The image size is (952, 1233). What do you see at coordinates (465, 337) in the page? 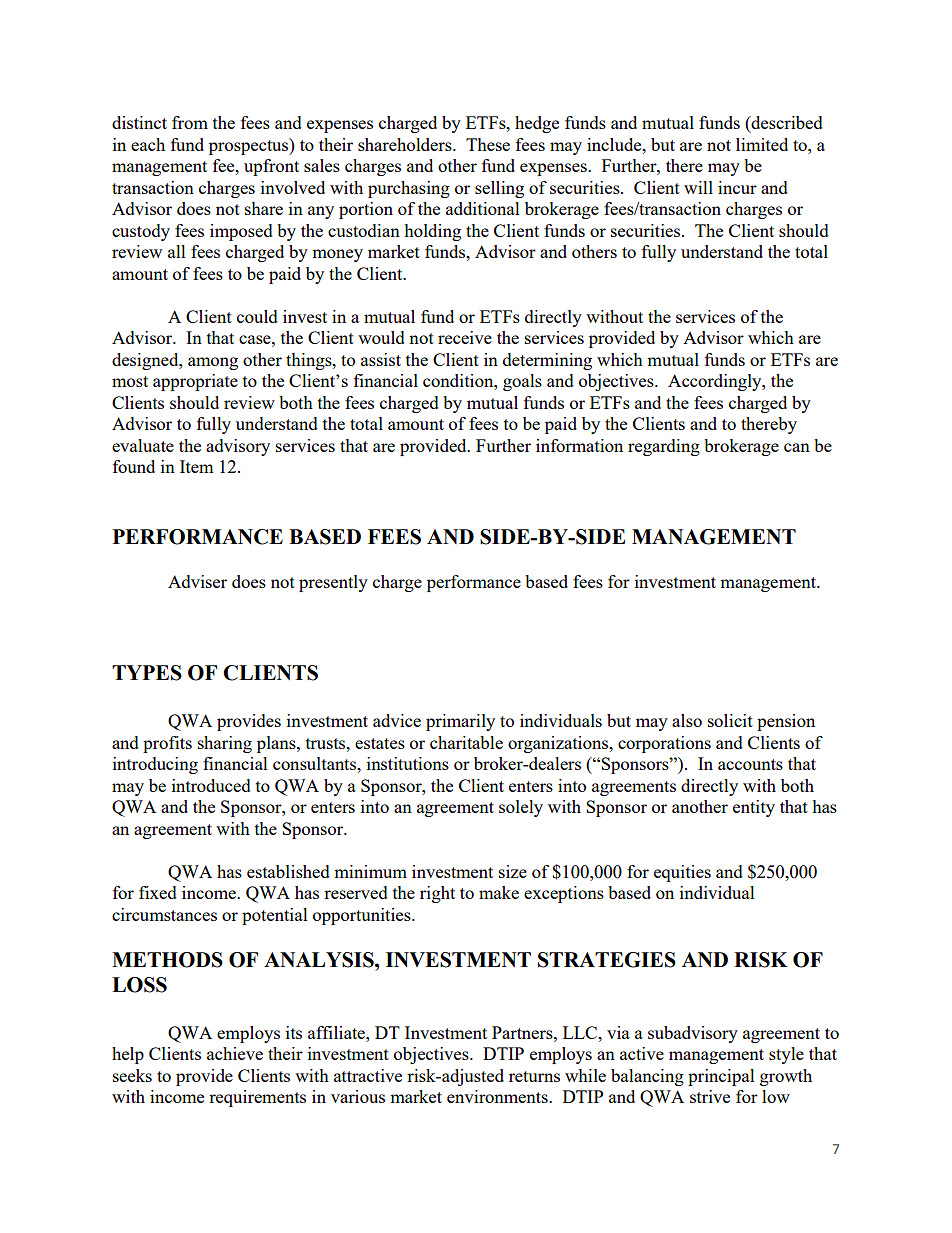
I see `receive` at bounding box center [465, 337].
